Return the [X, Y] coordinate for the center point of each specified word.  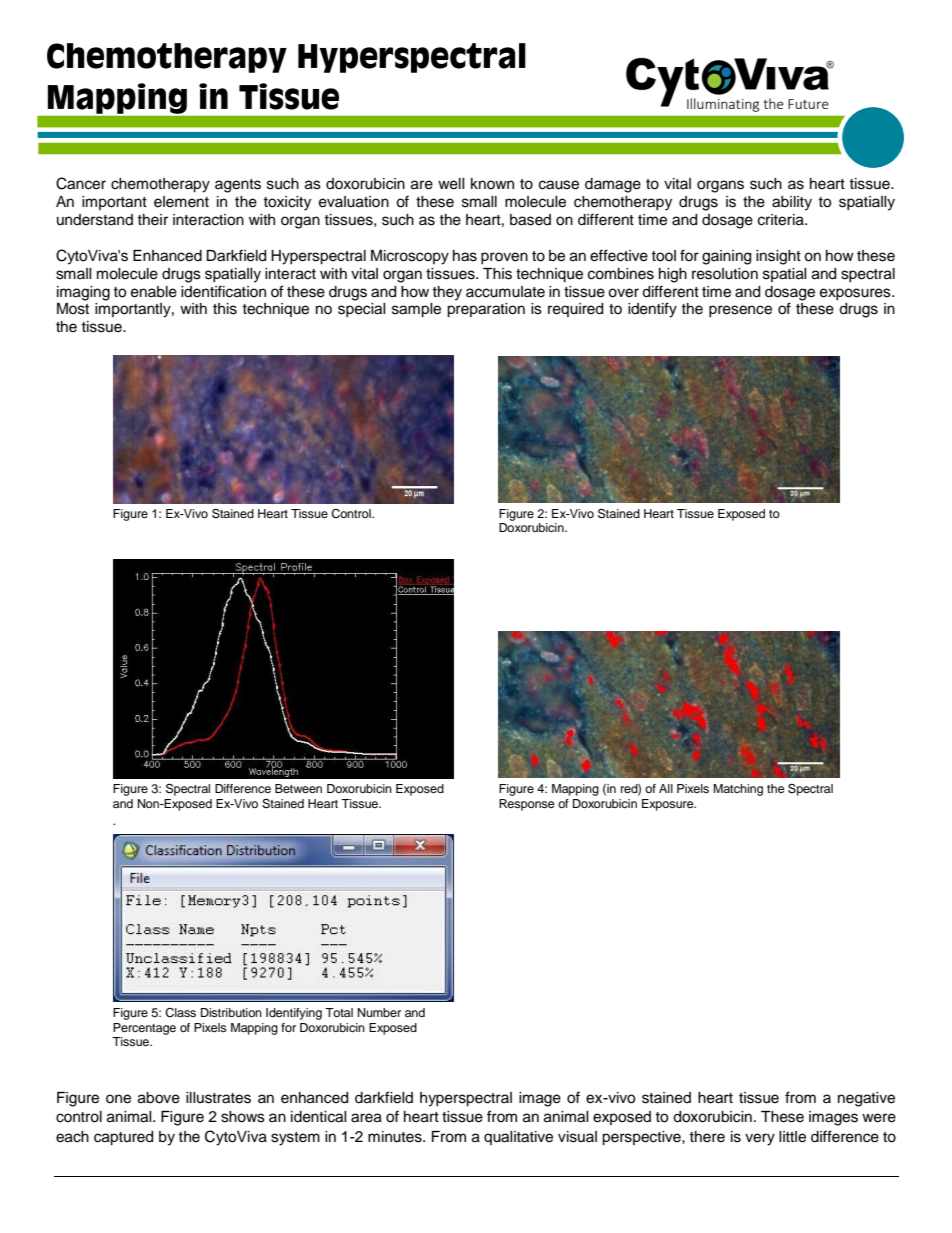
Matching [738, 790]
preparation [486, 310]
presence [740, 311]
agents [238, 186]
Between [298, 788]
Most [73, 309]
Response [527, 805]
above [159, 1098]
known [492, 183]
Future [808, 104]
